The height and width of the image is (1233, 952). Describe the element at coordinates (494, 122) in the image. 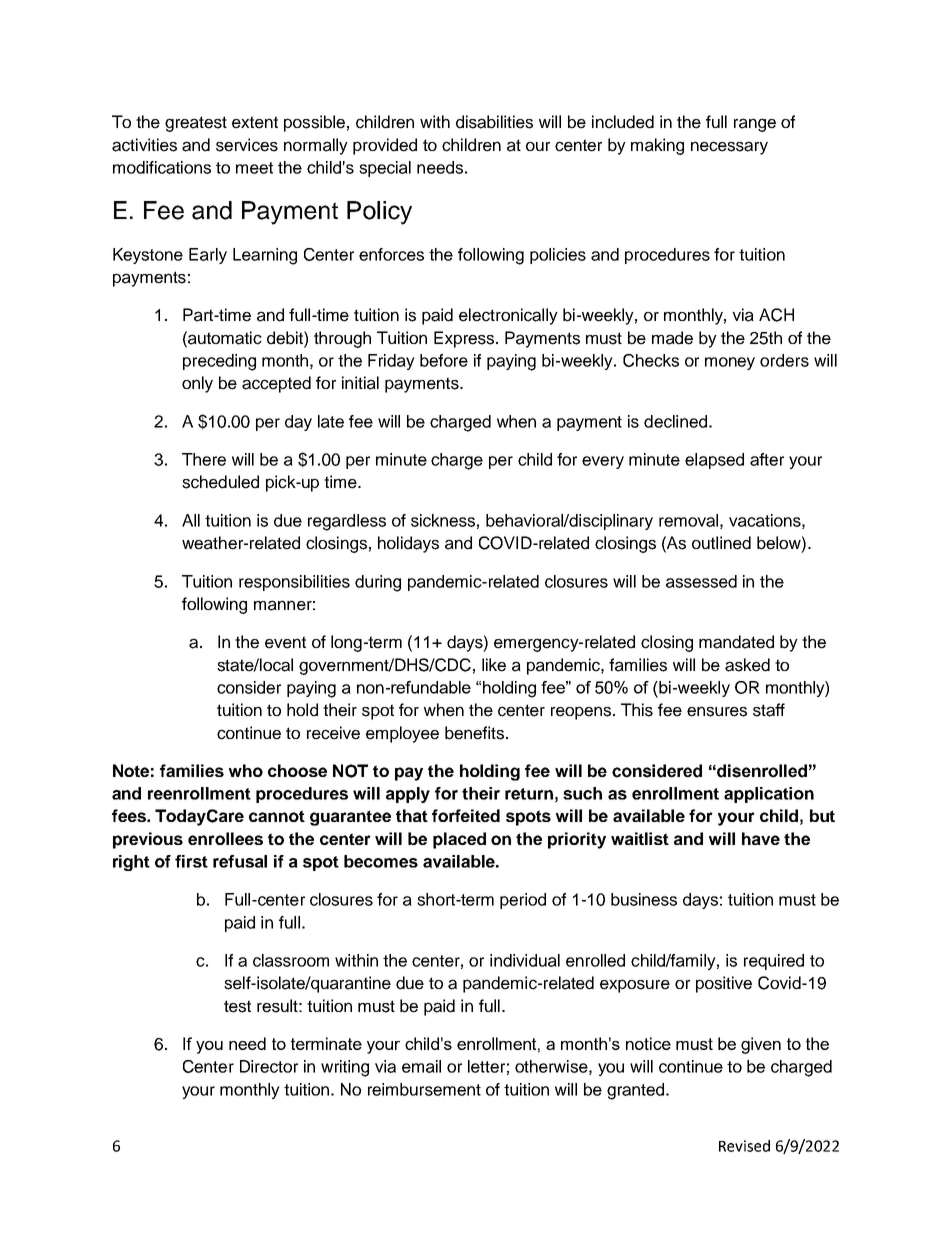

I see `disabilities` at that location.
